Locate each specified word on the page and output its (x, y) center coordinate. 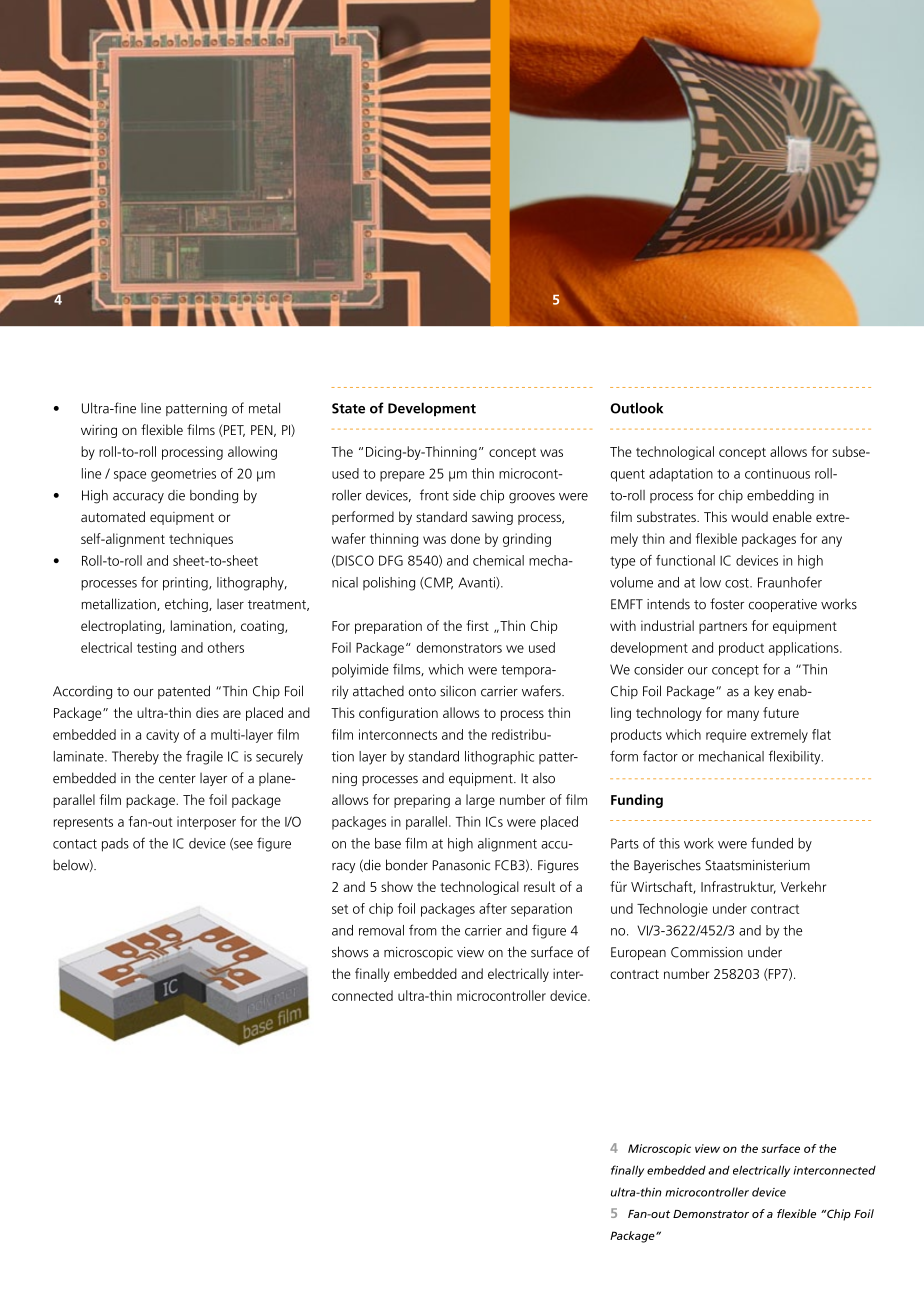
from (423, 930)
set (340, 909)
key (764, 692)
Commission (707, 952)
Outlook (636, 408)
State (348, 408)
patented (184, 692)
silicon (458, 691)
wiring (99, 431)
